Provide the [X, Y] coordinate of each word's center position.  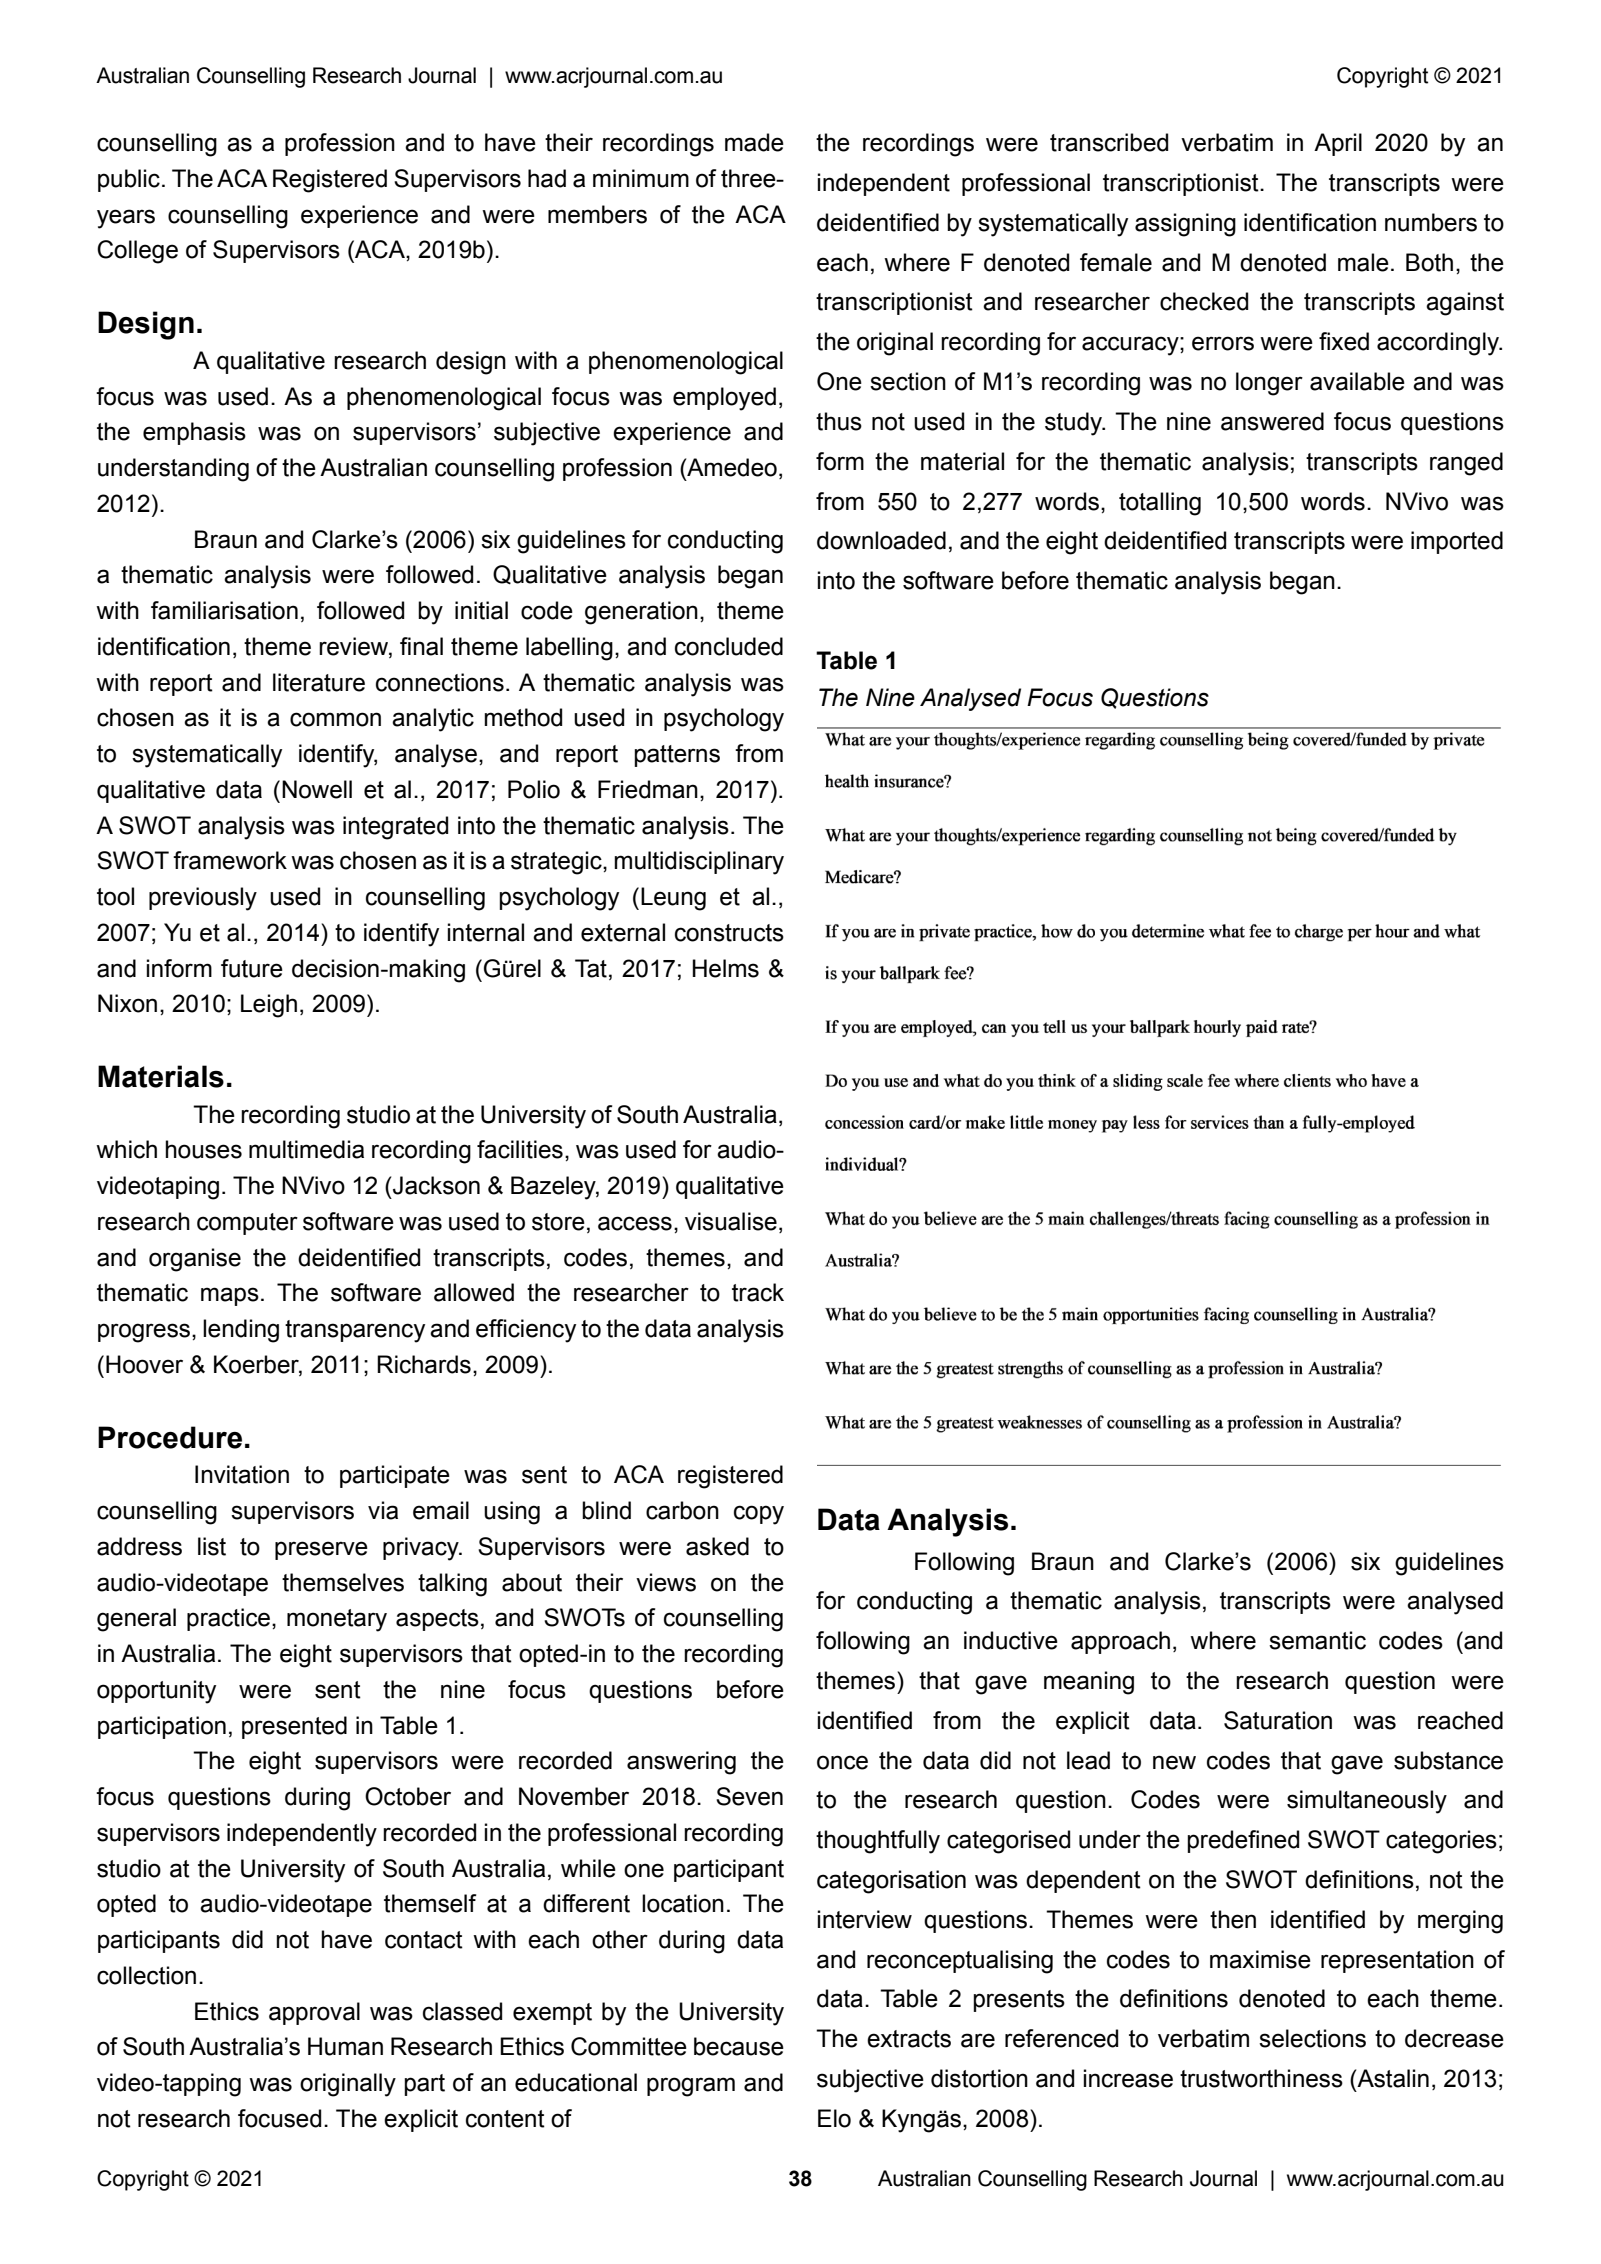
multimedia [306, 1149]
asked [717, 1546]
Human [345, 2046]
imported [1457, 542]
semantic [1317, 1640]
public [129, 180]
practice [228, 1619]
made [754, 142]
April [1338, 144]
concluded [729, 646]
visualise [731, 1221]
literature [319, 682]
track [758, 1292]
